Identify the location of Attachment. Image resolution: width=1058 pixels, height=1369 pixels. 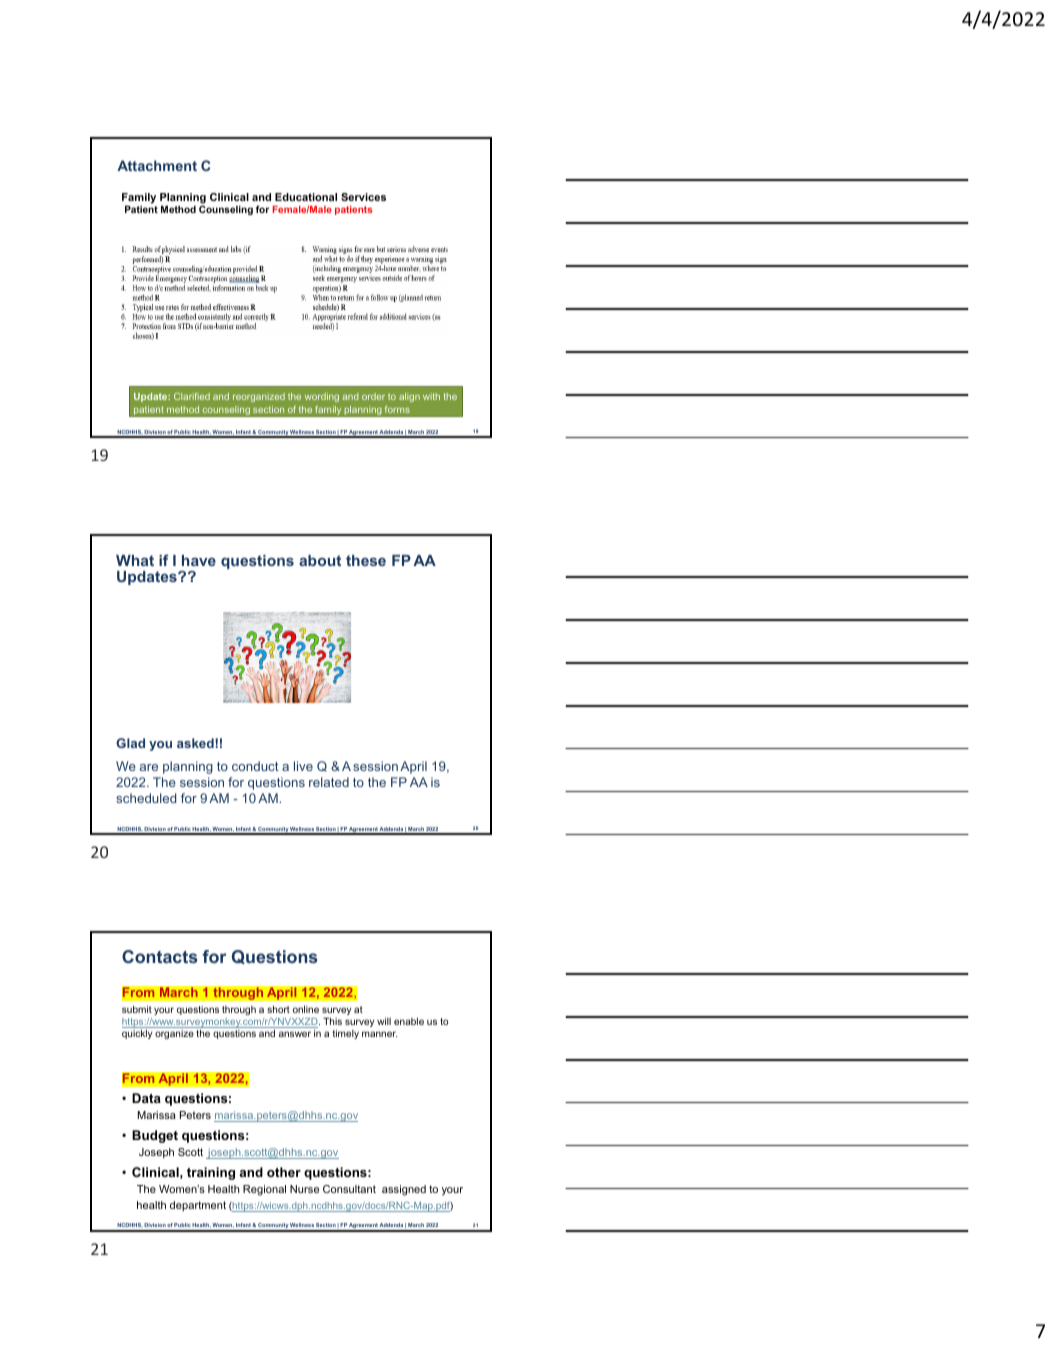
(157, 165).
